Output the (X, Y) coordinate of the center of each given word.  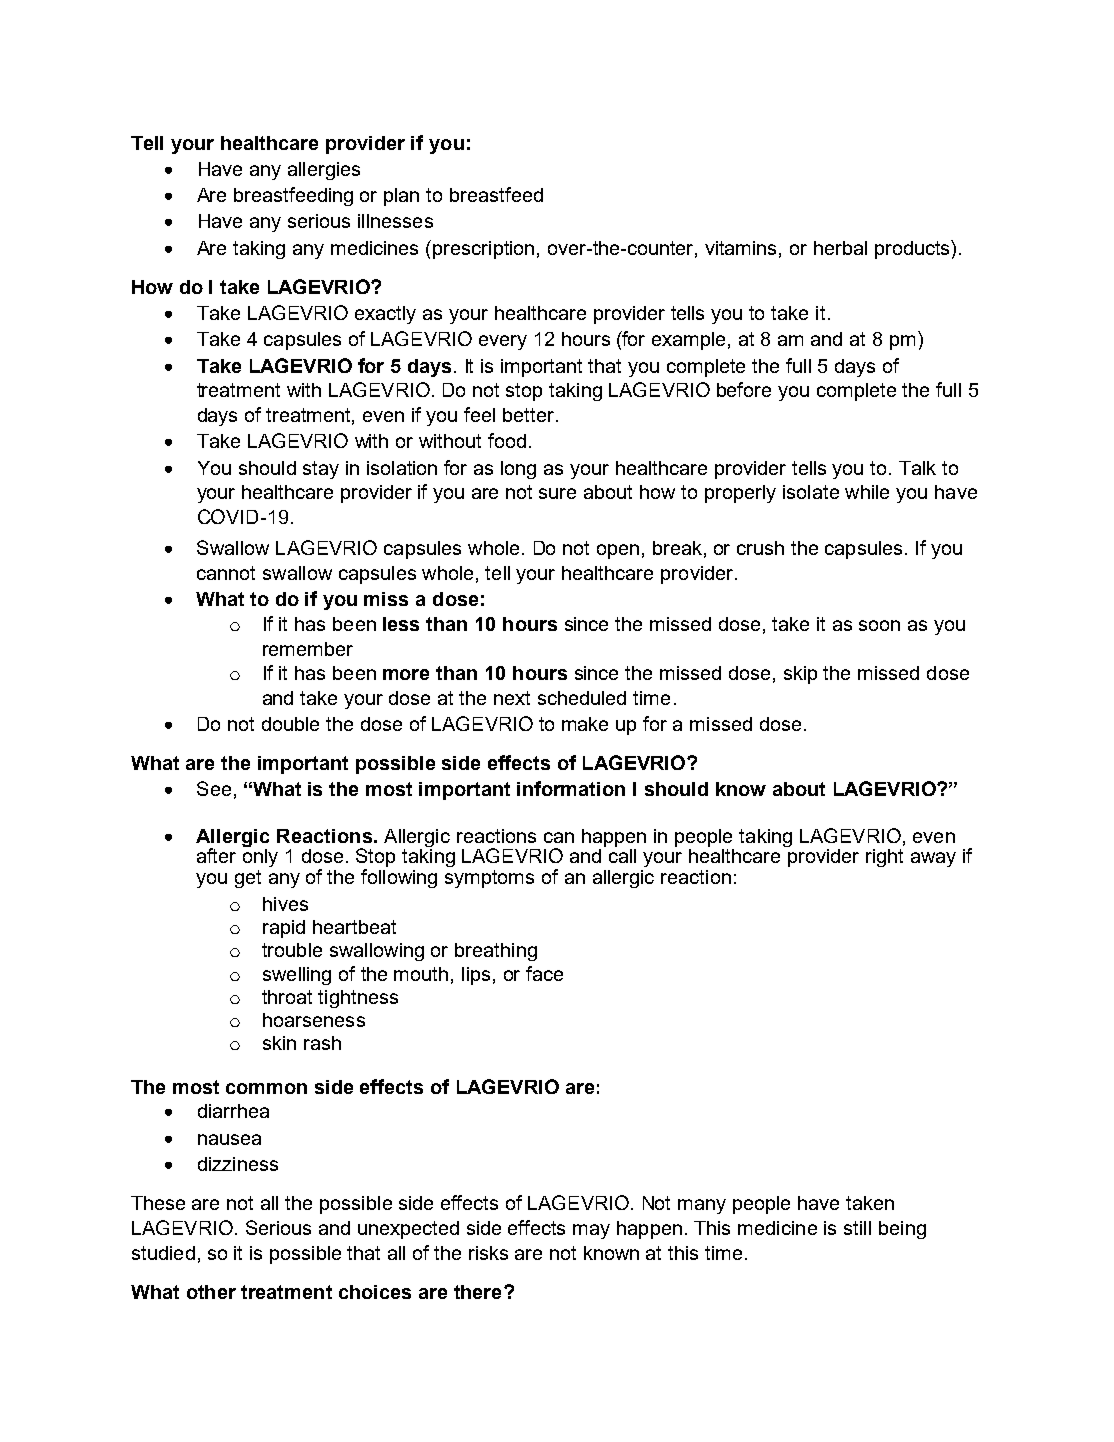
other (211, 1292)
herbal (840, 248)
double (290, 724)
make (585, 724)
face (544, 973)
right (884, 858)
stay (321, 470)
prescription (483, 250)
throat (287, 997)
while (867, 492)
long (518, 470)
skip (800, 675)
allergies (324, 171)
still (857, 1228)
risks (488, 1253)
